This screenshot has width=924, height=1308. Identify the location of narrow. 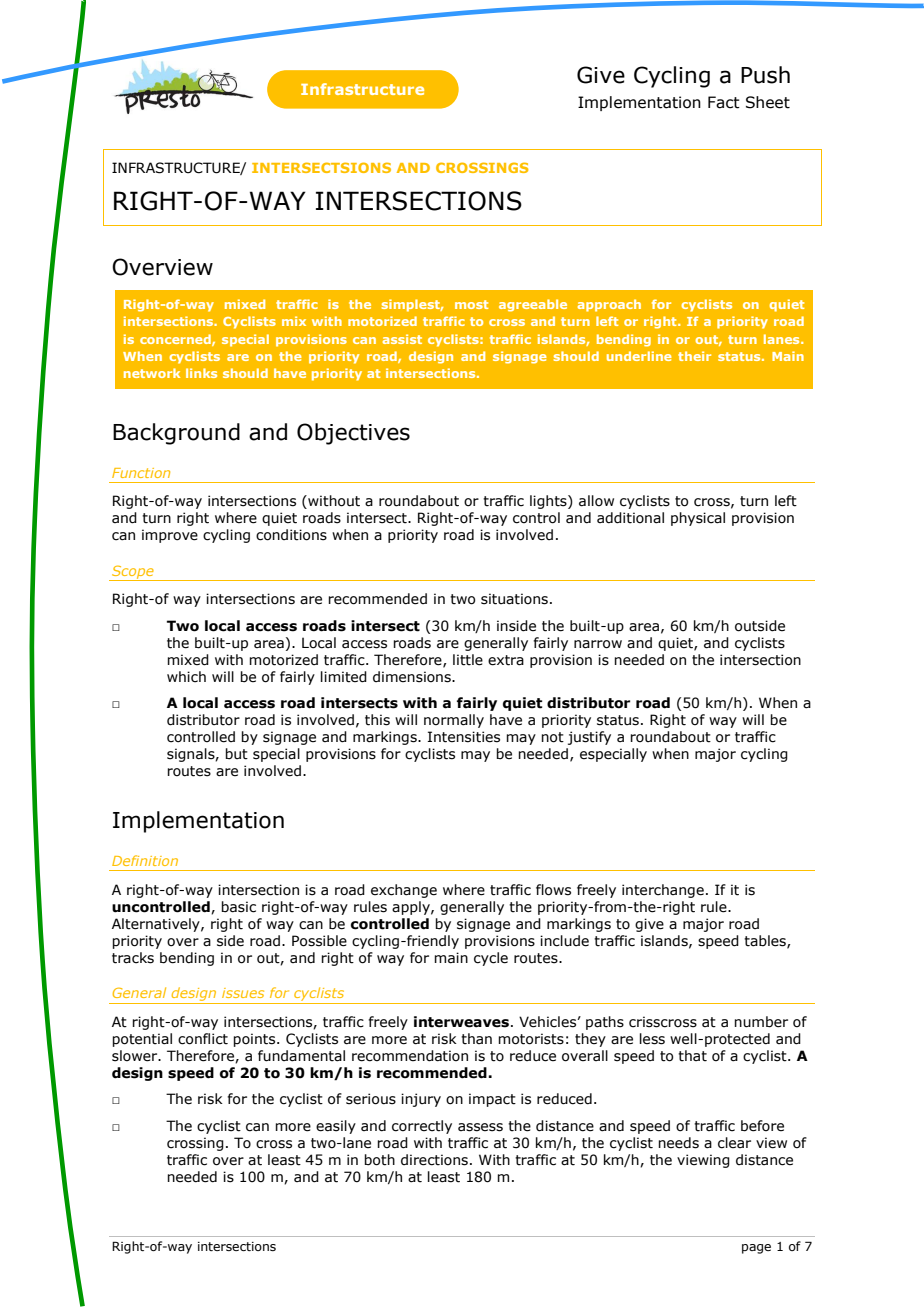
(598, 644).
